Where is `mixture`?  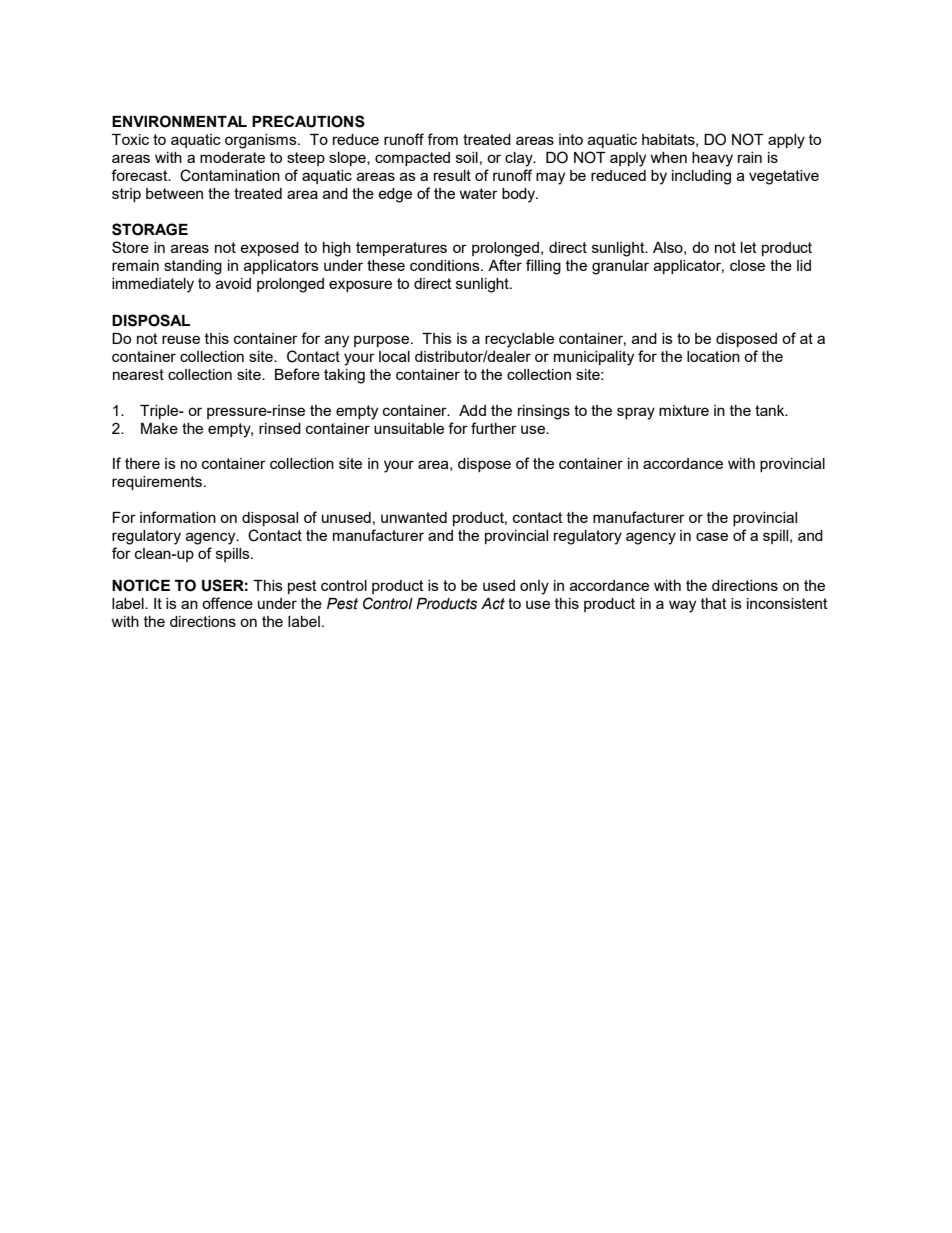
mixture is located at coordinates (684, 410).
